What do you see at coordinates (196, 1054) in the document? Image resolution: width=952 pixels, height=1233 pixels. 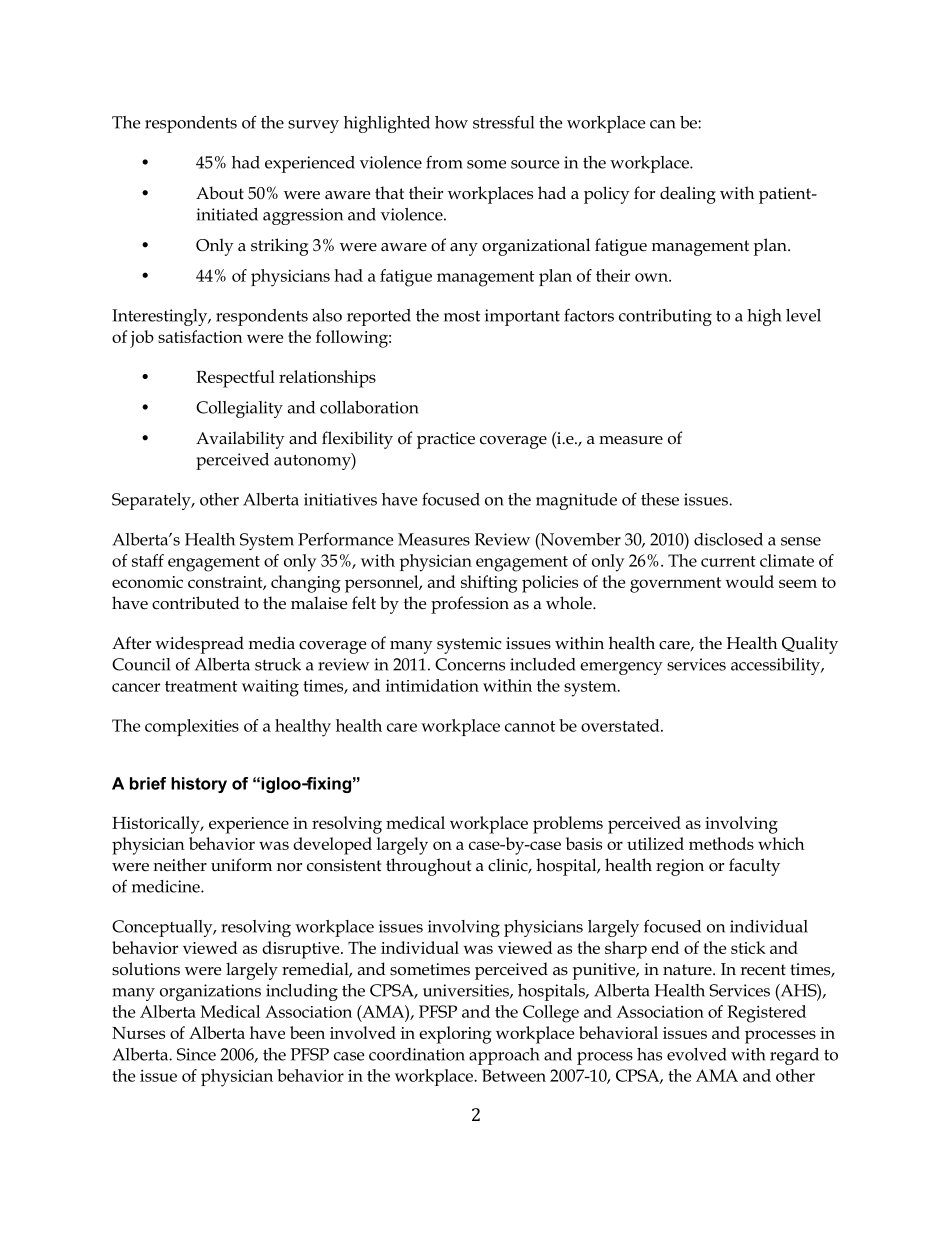 I see `Since` at bounding box center [196, 1054].
